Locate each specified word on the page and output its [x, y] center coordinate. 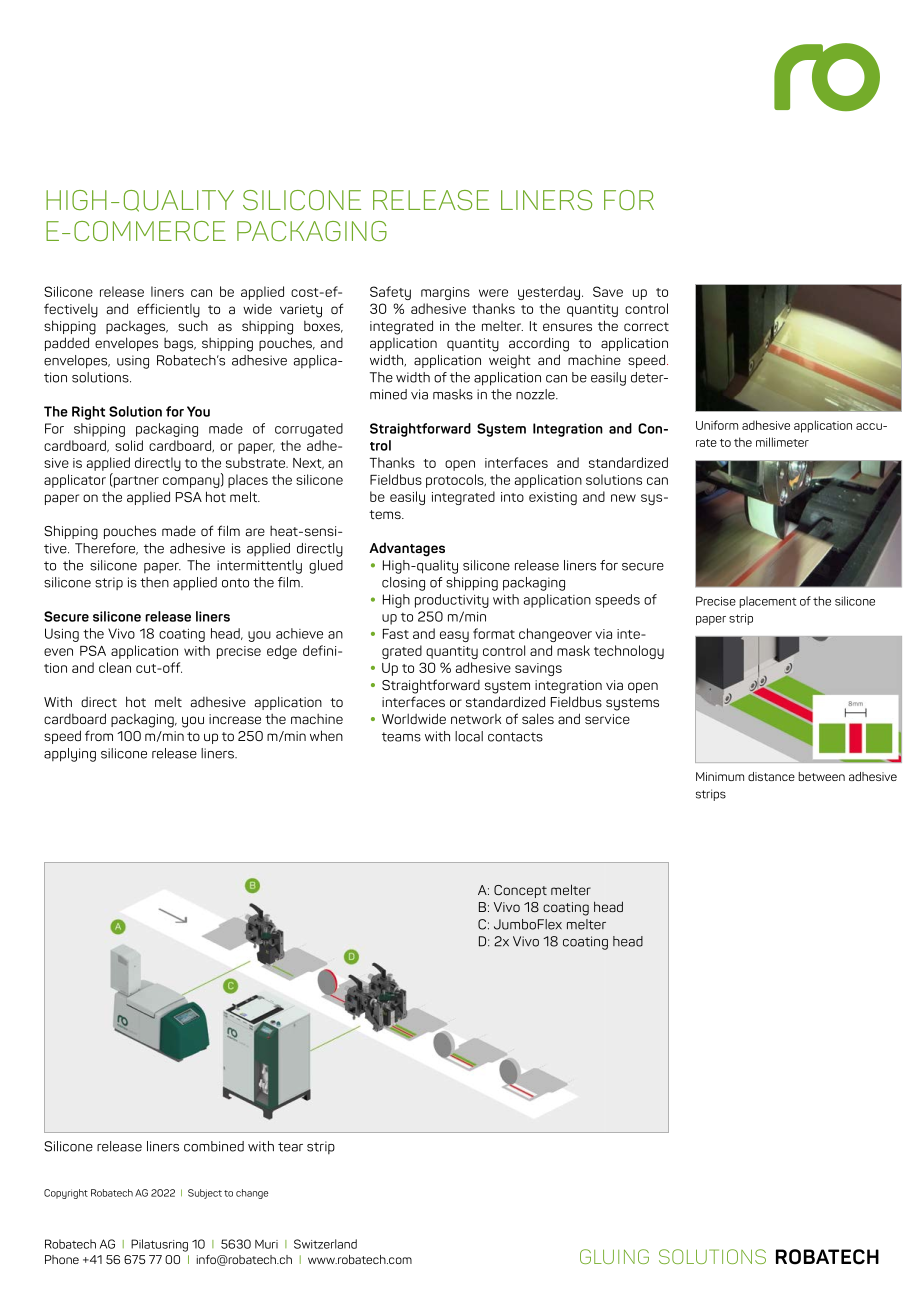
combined [214, 1146]
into [512, 497]
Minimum [720, 776]
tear [290, 1147]
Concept [520, 891]
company [192, 482]
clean [115, 667]
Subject [205, 1194]
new [623, 498]
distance [771, 776]
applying [70, 755]
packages [137, 328]
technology [629, 652]
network [476, 719]
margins [445, 293]
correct [646, 326]
